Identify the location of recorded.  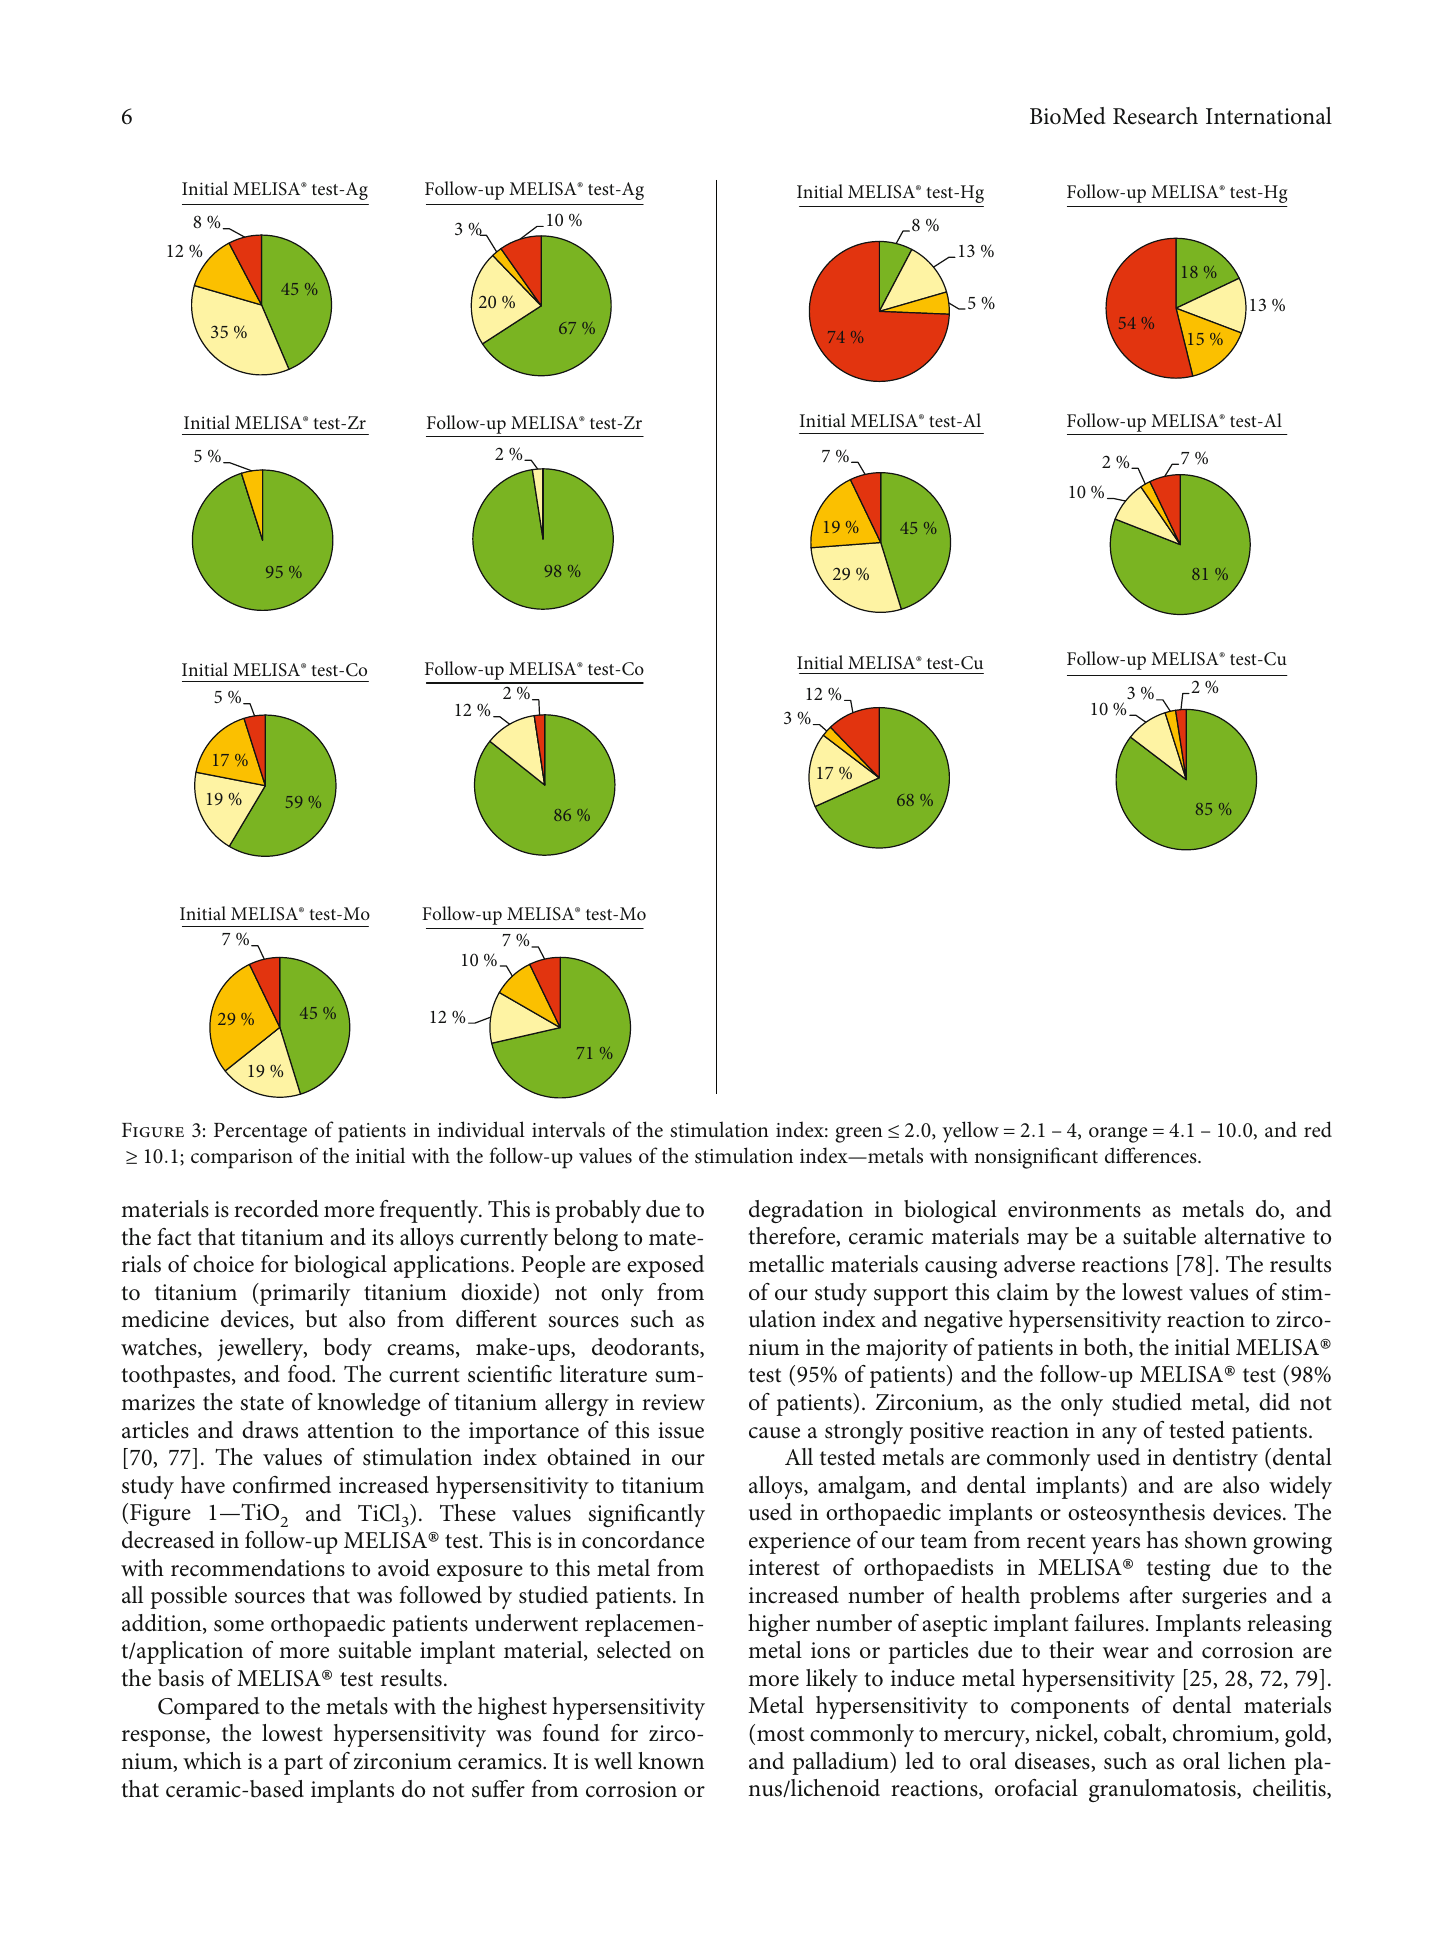
(276, 1209).
